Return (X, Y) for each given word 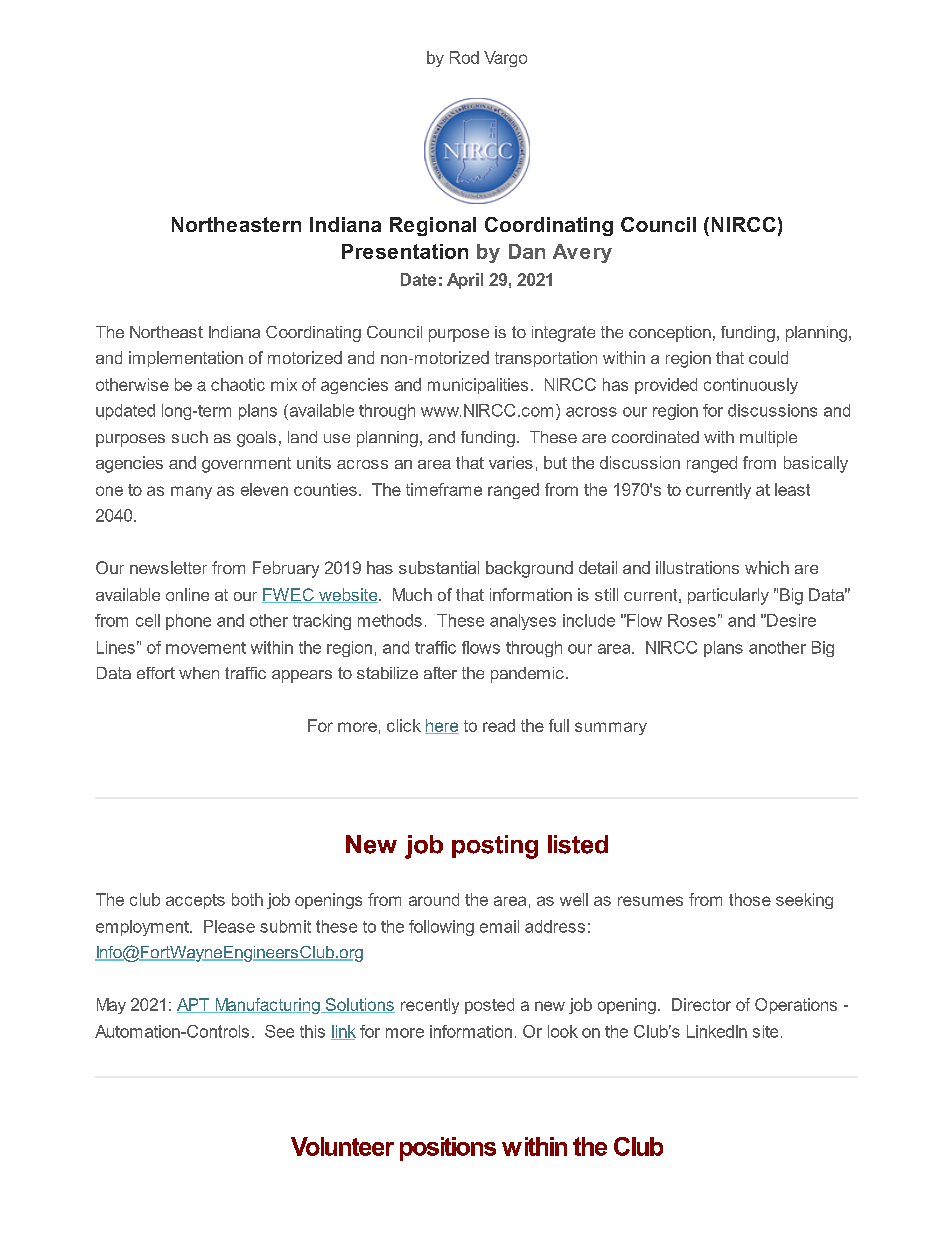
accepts (195, 901)
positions (448, 1149)
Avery (582, 253)
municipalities (478, 386)
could (768, 357)
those (750, 899)
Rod (464, 57)
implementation (186, 359)
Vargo (505, 59)
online (187, 594)
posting (495, 847)
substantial (439, 567)
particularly (728, 596)
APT (194, 1005)
